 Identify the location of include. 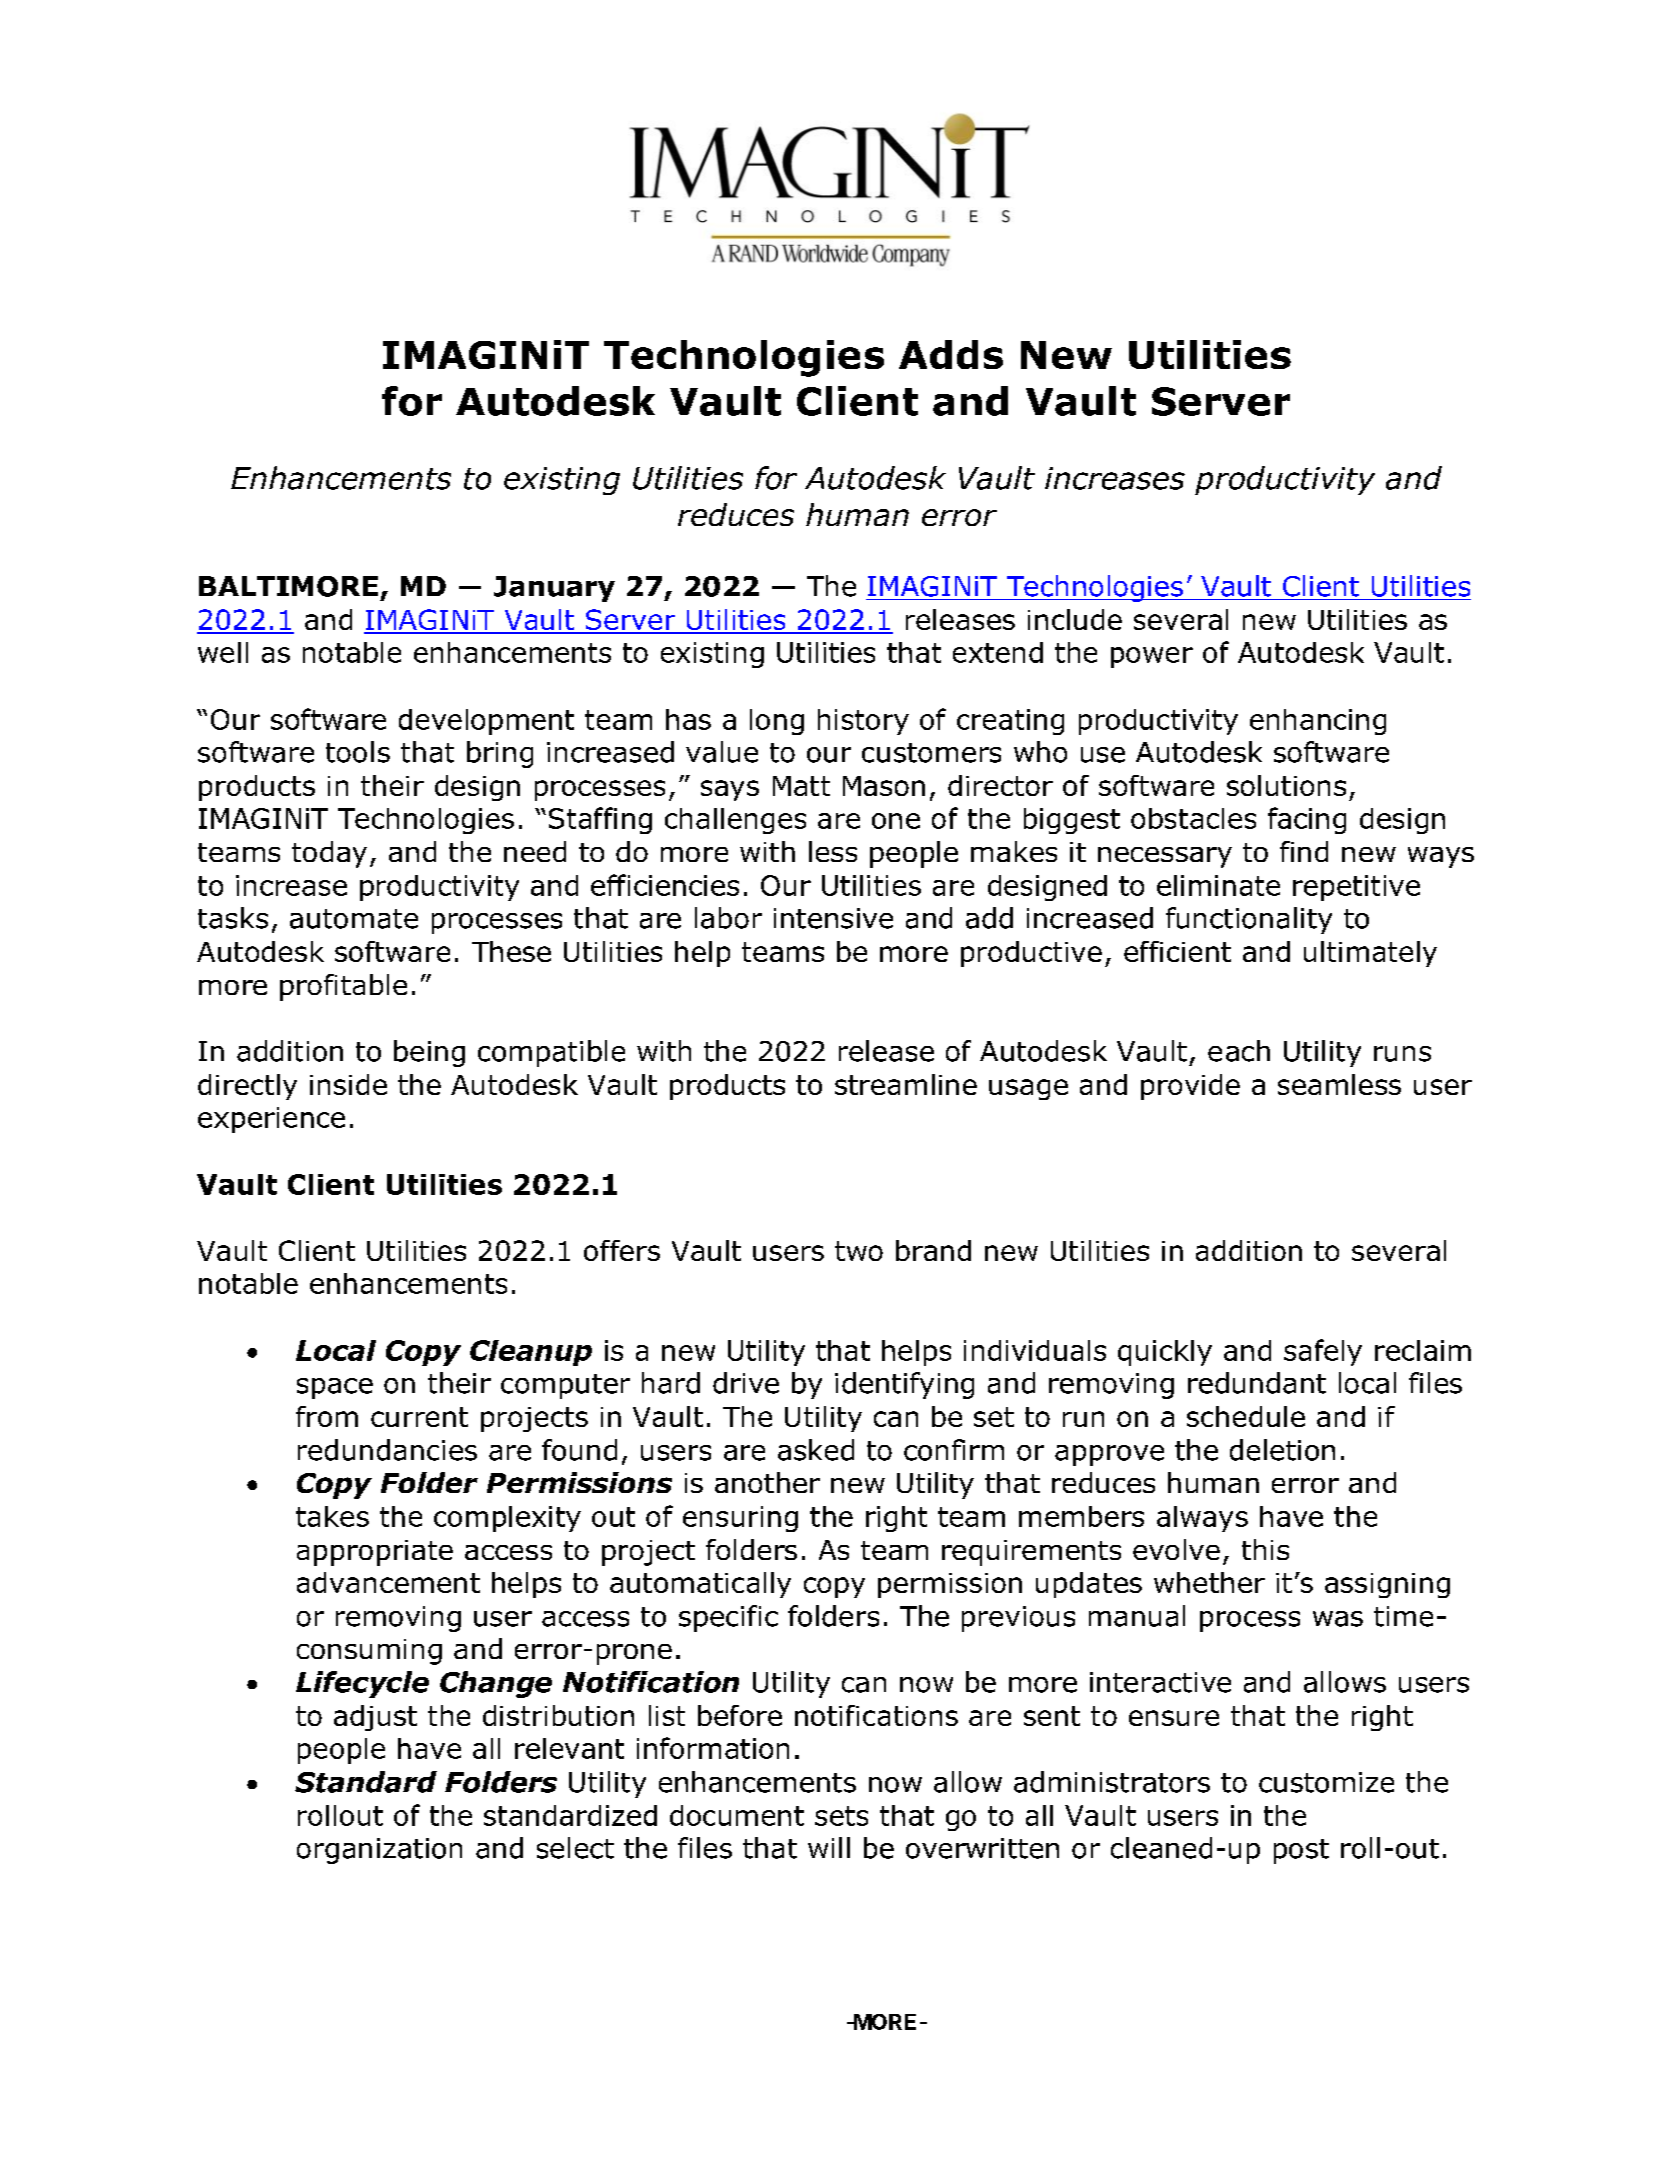
(1075, 619).
